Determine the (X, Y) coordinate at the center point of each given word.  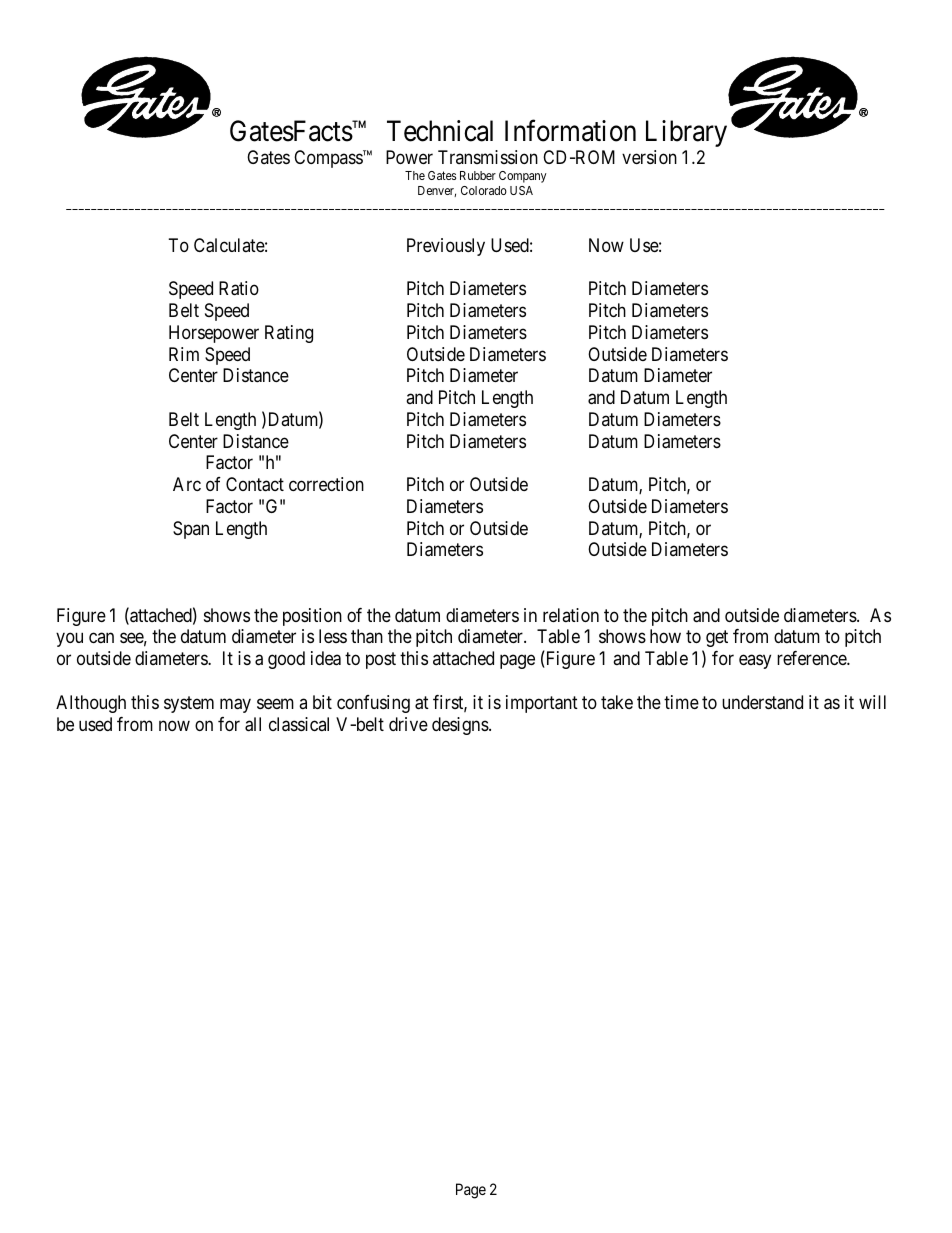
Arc (187, 484)
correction (326, 484)
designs (460, 726)
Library (686, 133)
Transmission (488, 157)
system (189, 704)
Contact (255, 484)
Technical (440, 131)
